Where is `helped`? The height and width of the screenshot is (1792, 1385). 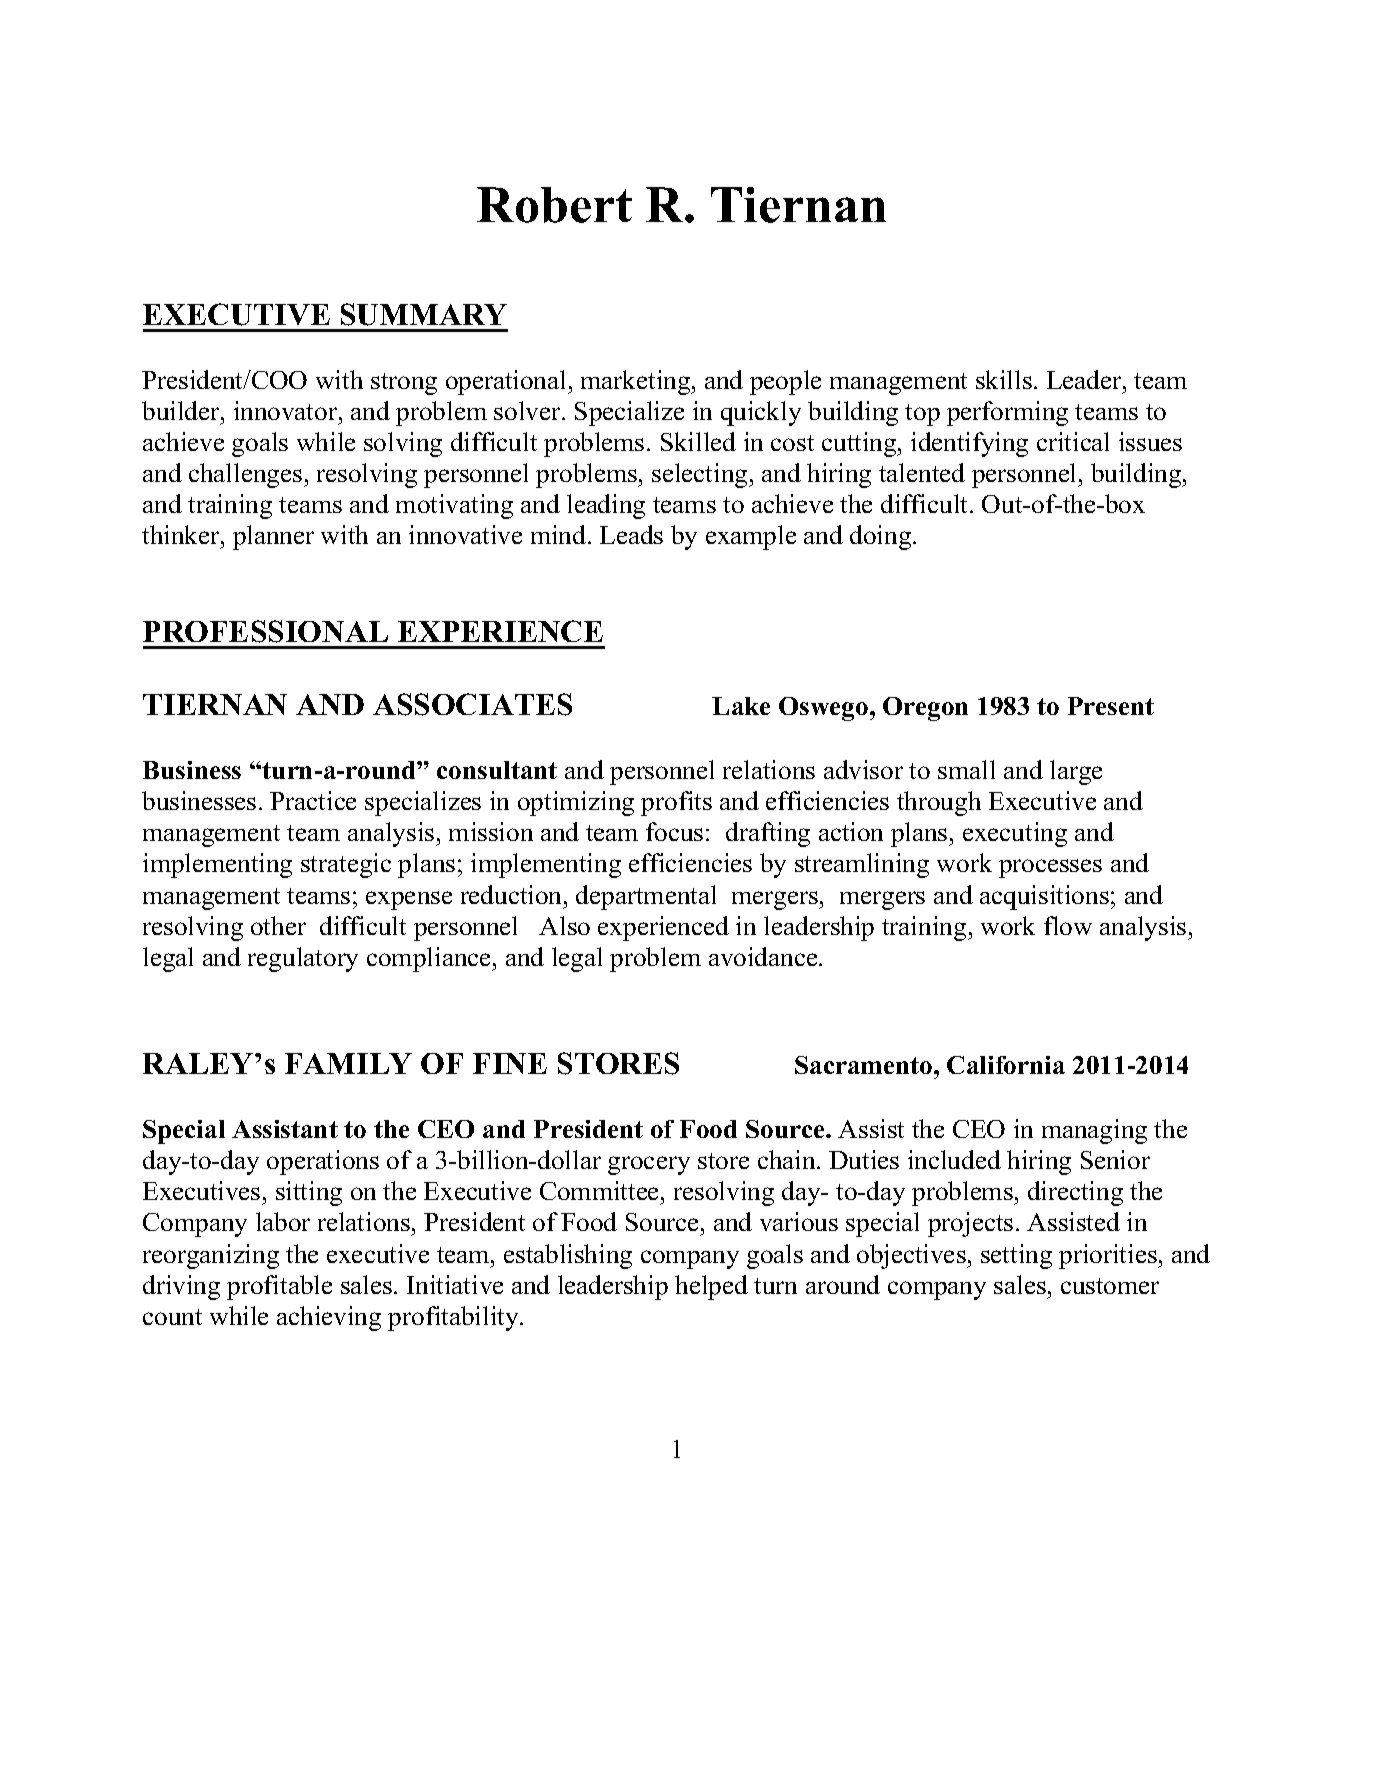
helped is located at coordinates (711, 1287).
